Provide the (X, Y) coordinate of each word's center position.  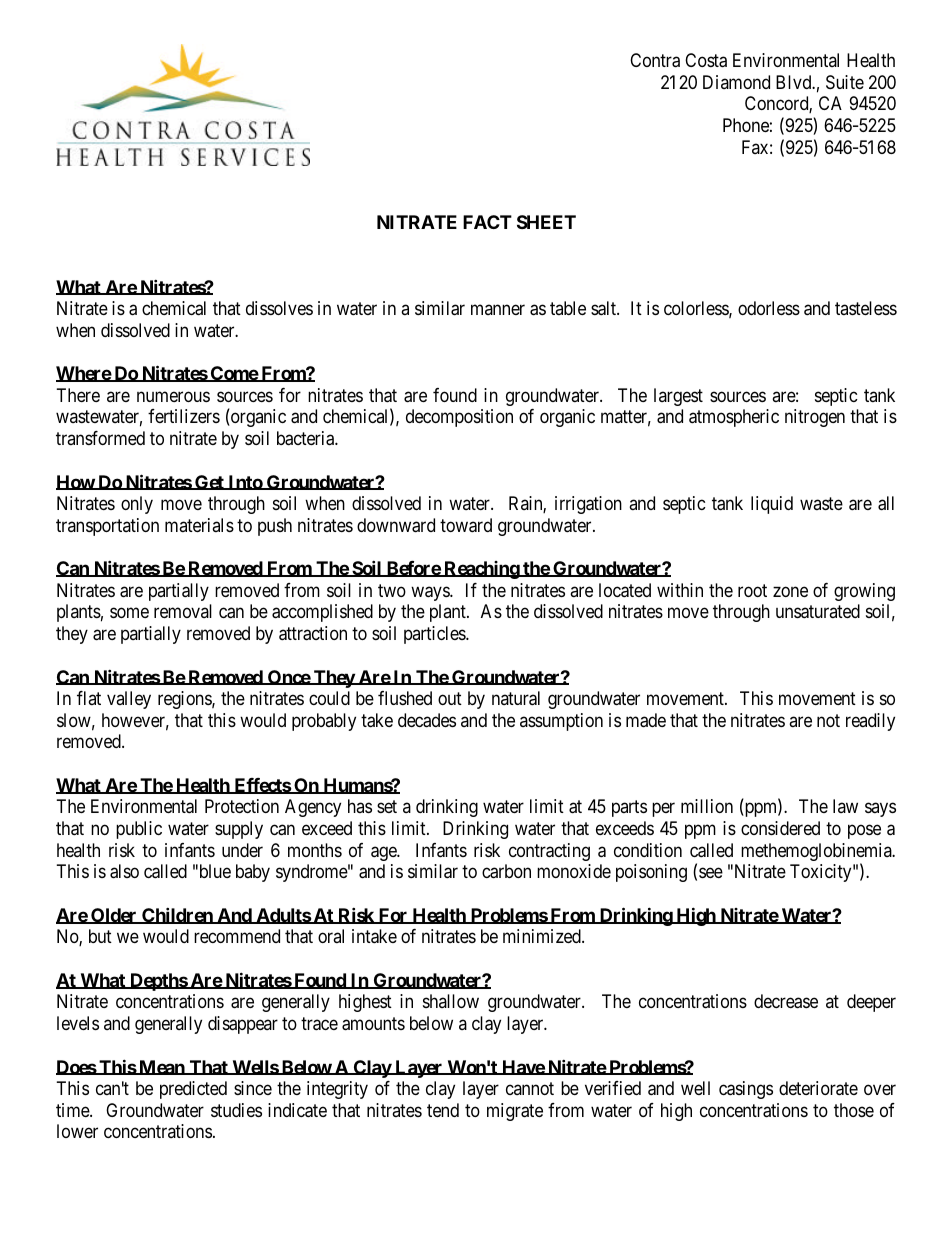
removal (183, 611)
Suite (845, 82)
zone (790, 591)
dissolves (279, 308)
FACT (487, 222)
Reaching (481, 570)
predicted (193, 1090)
